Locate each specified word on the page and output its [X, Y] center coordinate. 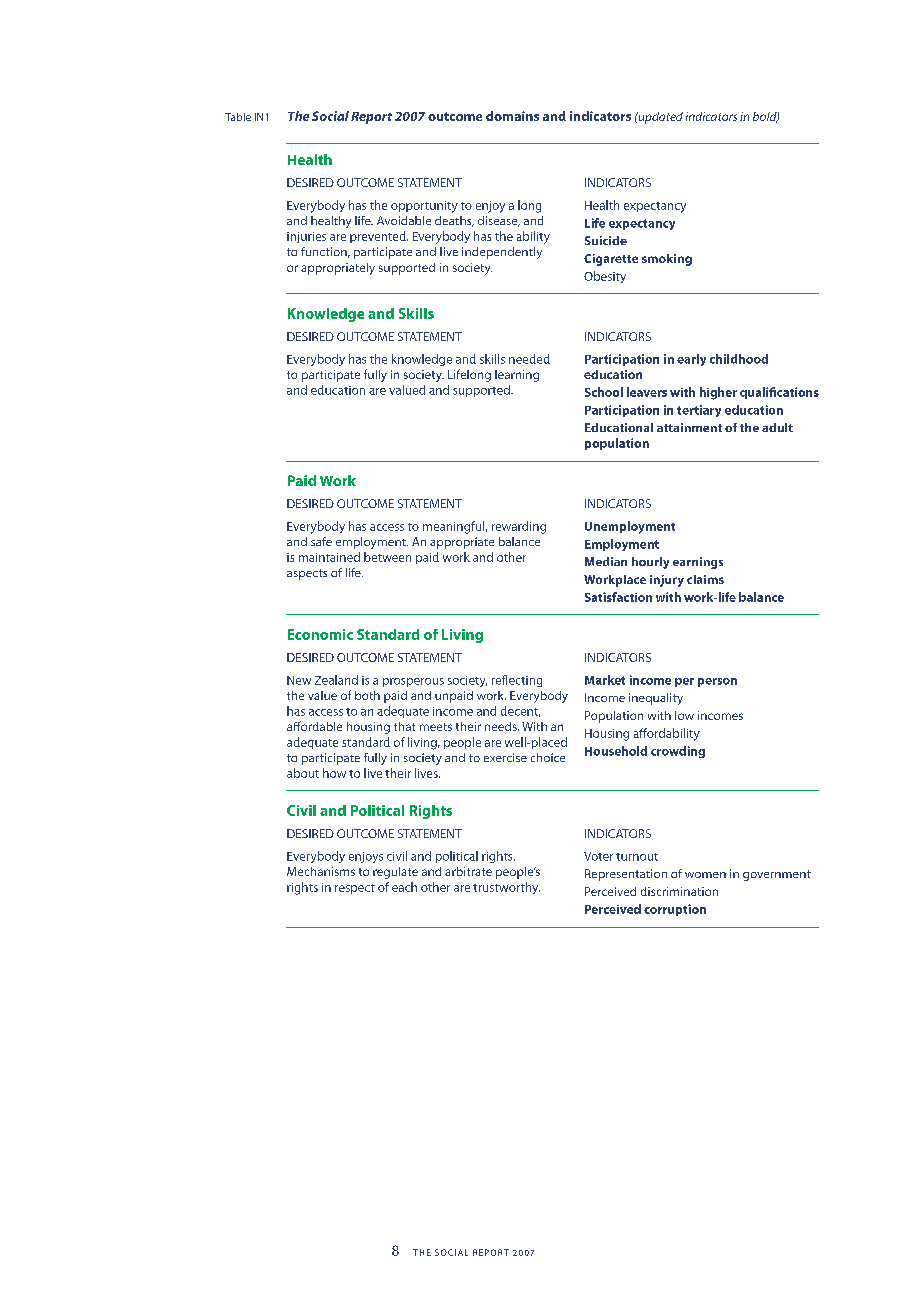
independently [502, 253]
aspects [307, 574]
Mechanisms [321, 871]
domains [512, 116]
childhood [739, 359]
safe [321, 541]
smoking [667, 260]
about [303, 773]
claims [705, 579]
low [684, 715]
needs [502, 726]
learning [517, 376]
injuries [306, 237]
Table [238, 117]
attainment [689, 427]
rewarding [519, 527]
